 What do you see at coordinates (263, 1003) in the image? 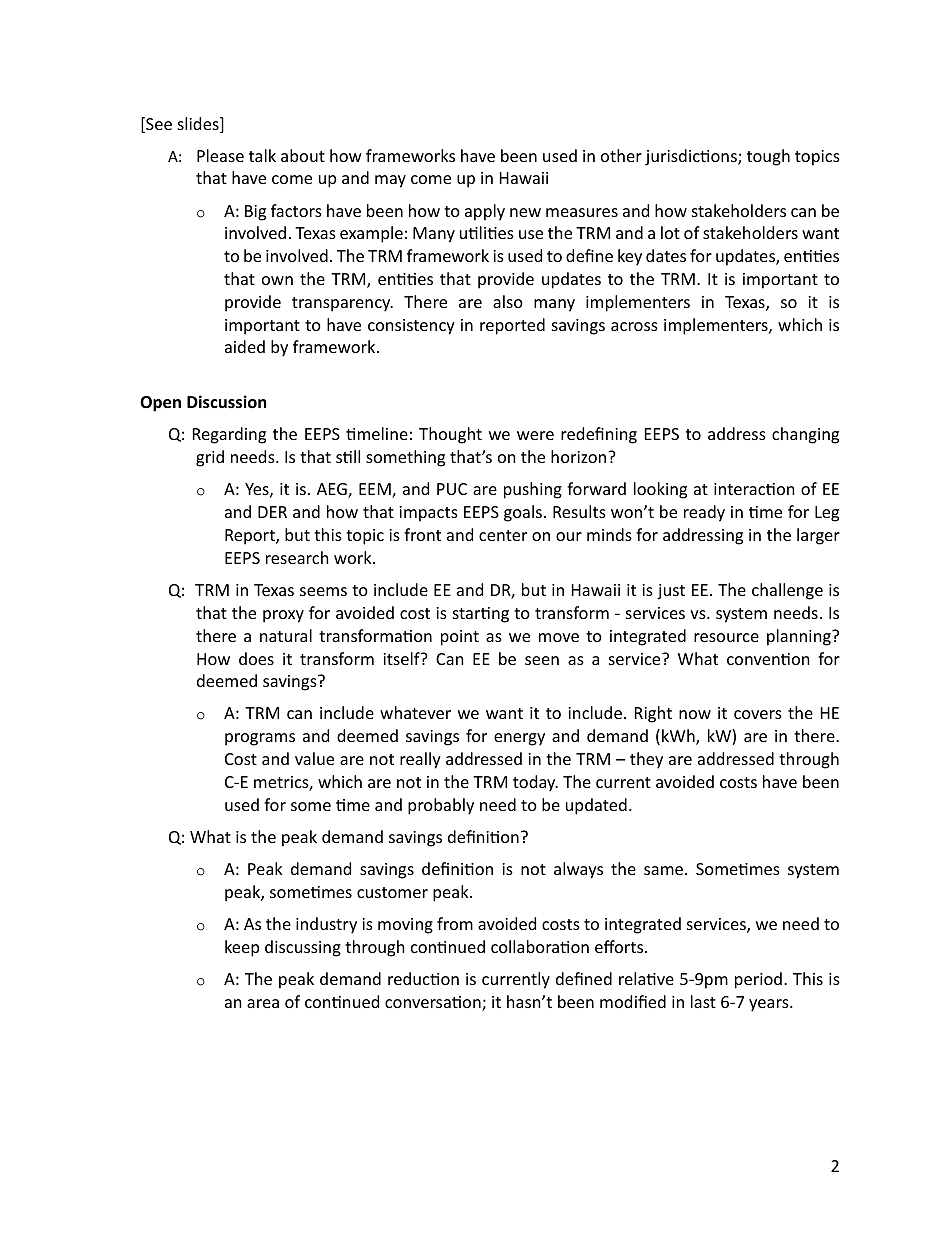
I see `area` at bounding box center [263, 1003].
